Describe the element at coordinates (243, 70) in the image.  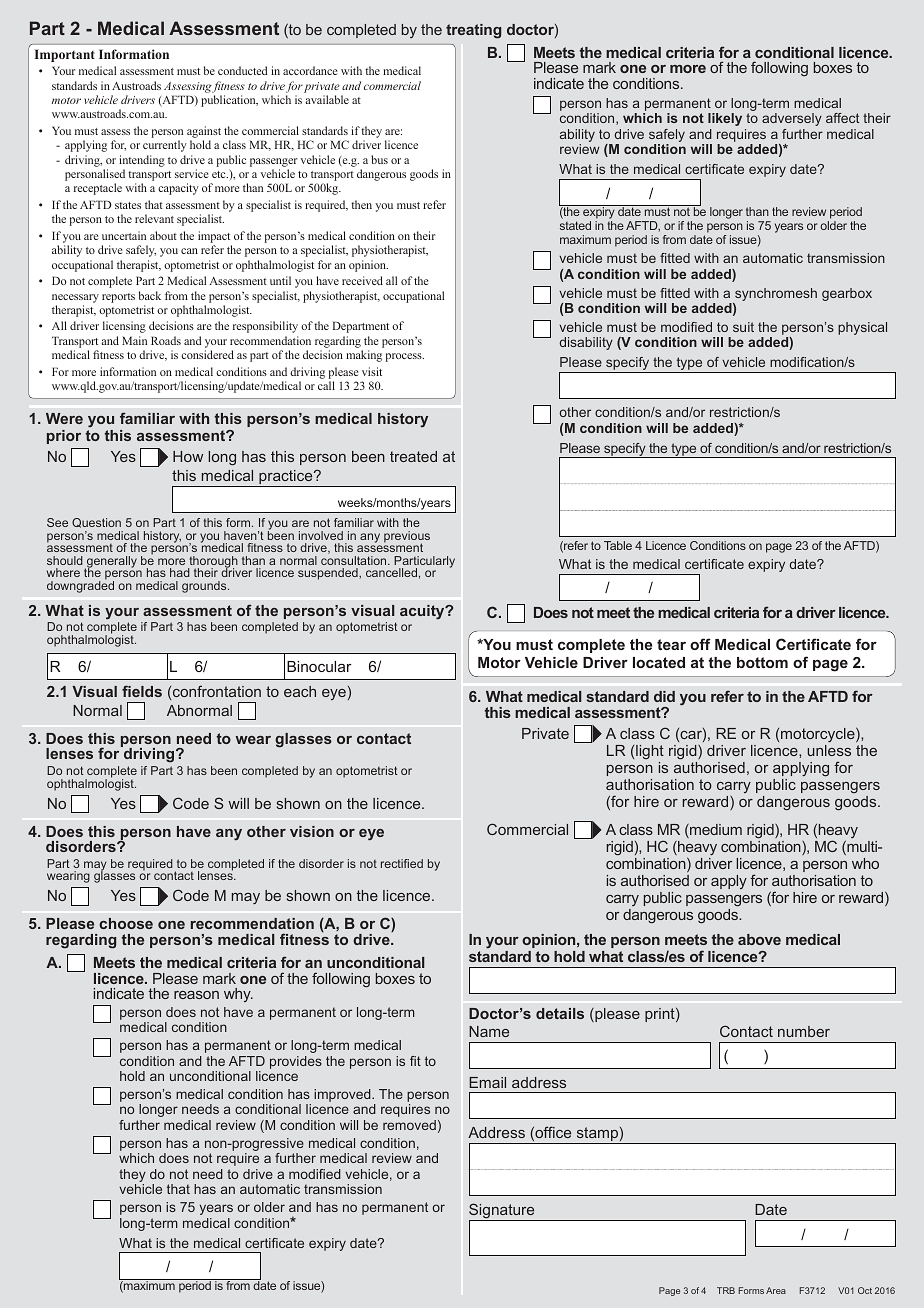
I see `conducted` at that location.
